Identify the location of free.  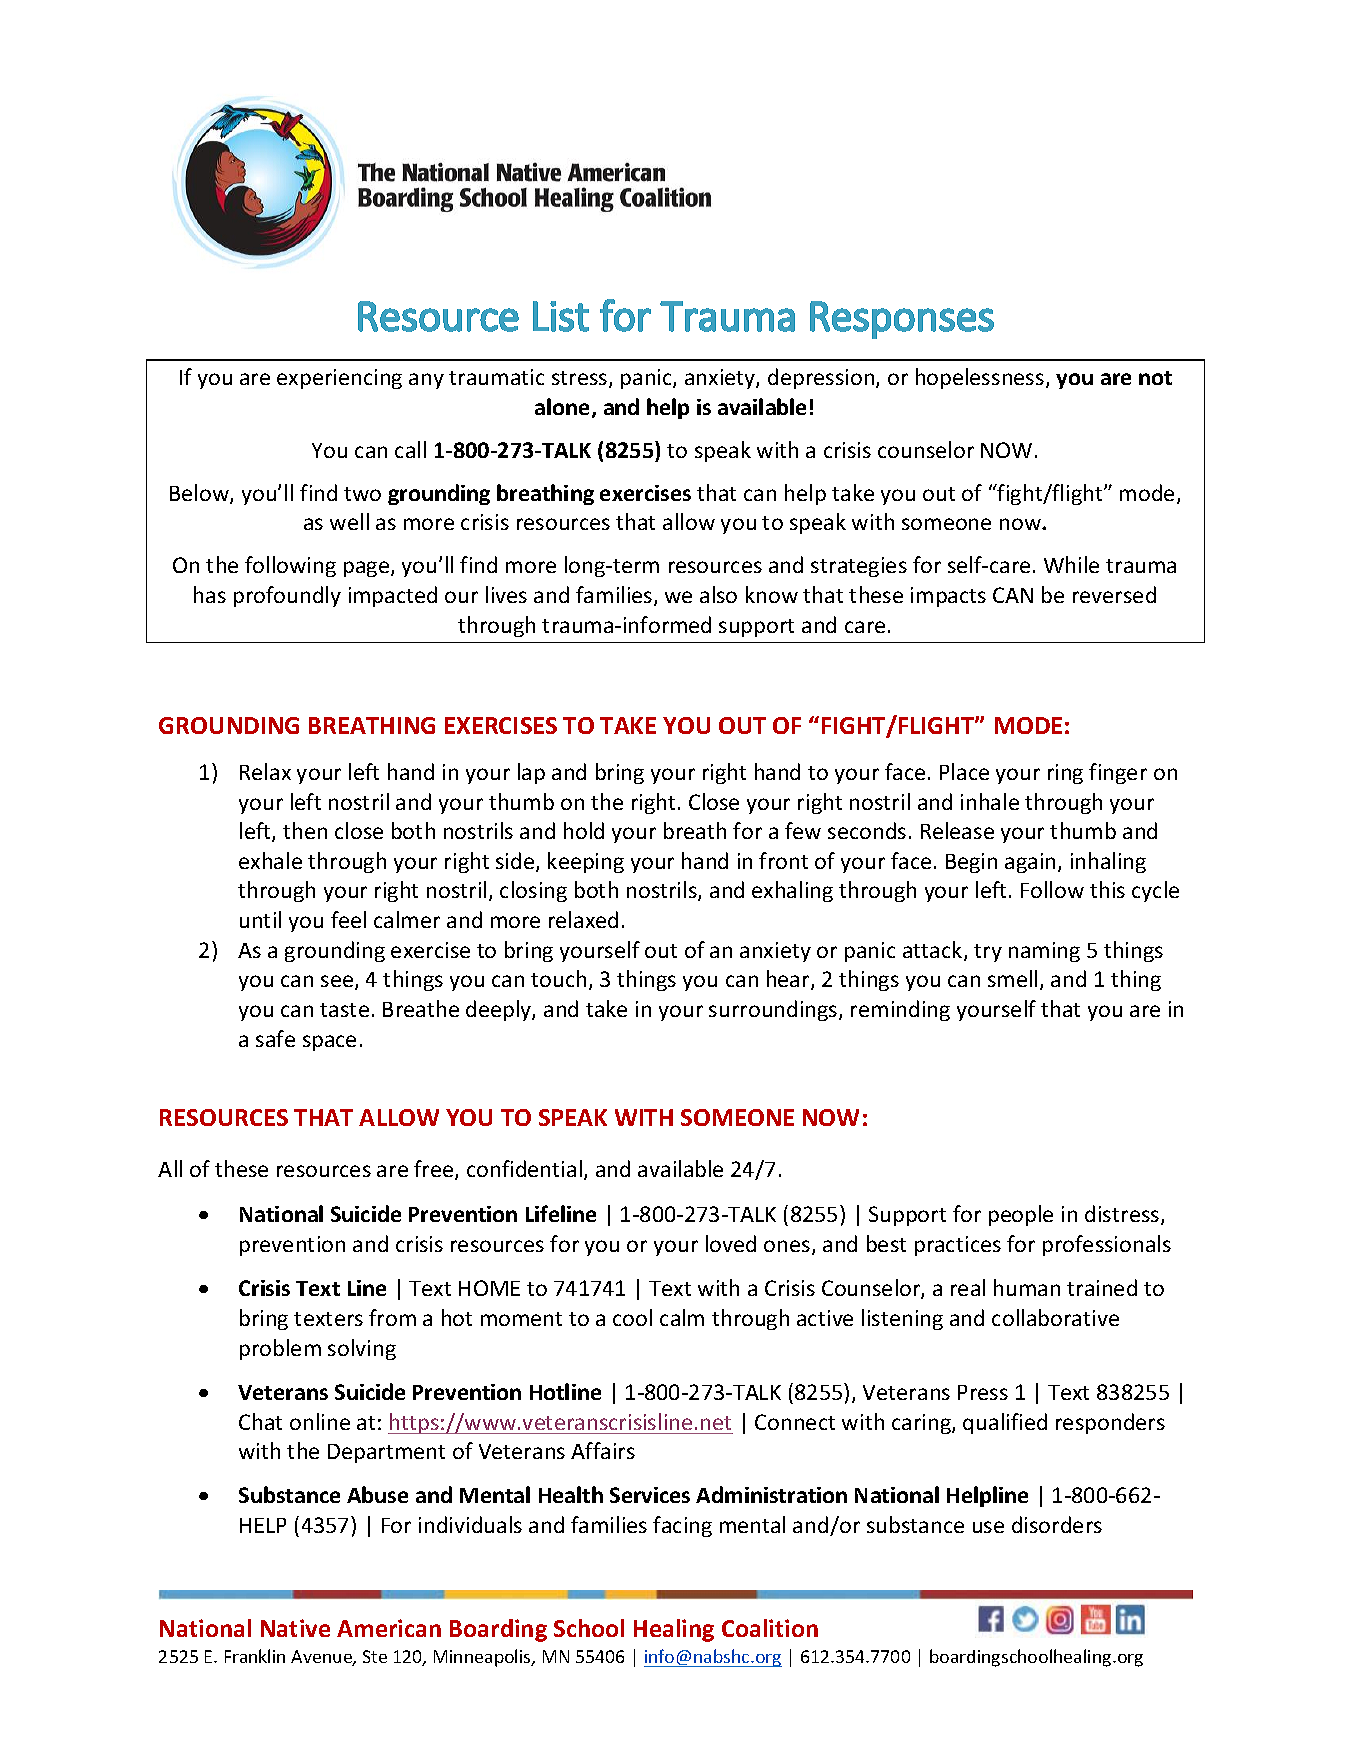
(435, 1170).
